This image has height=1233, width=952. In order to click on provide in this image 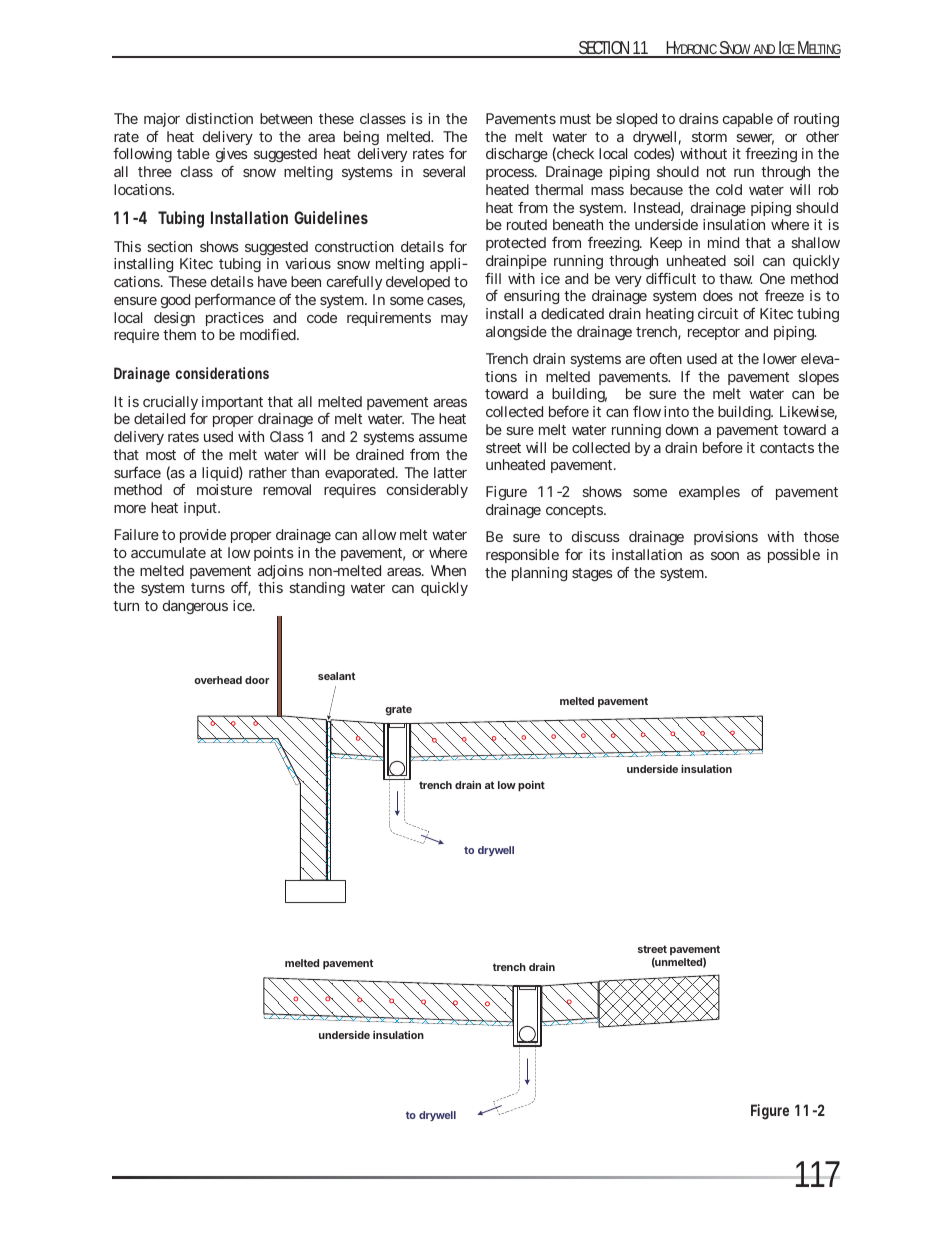, I will do `click(203, 536)`.
